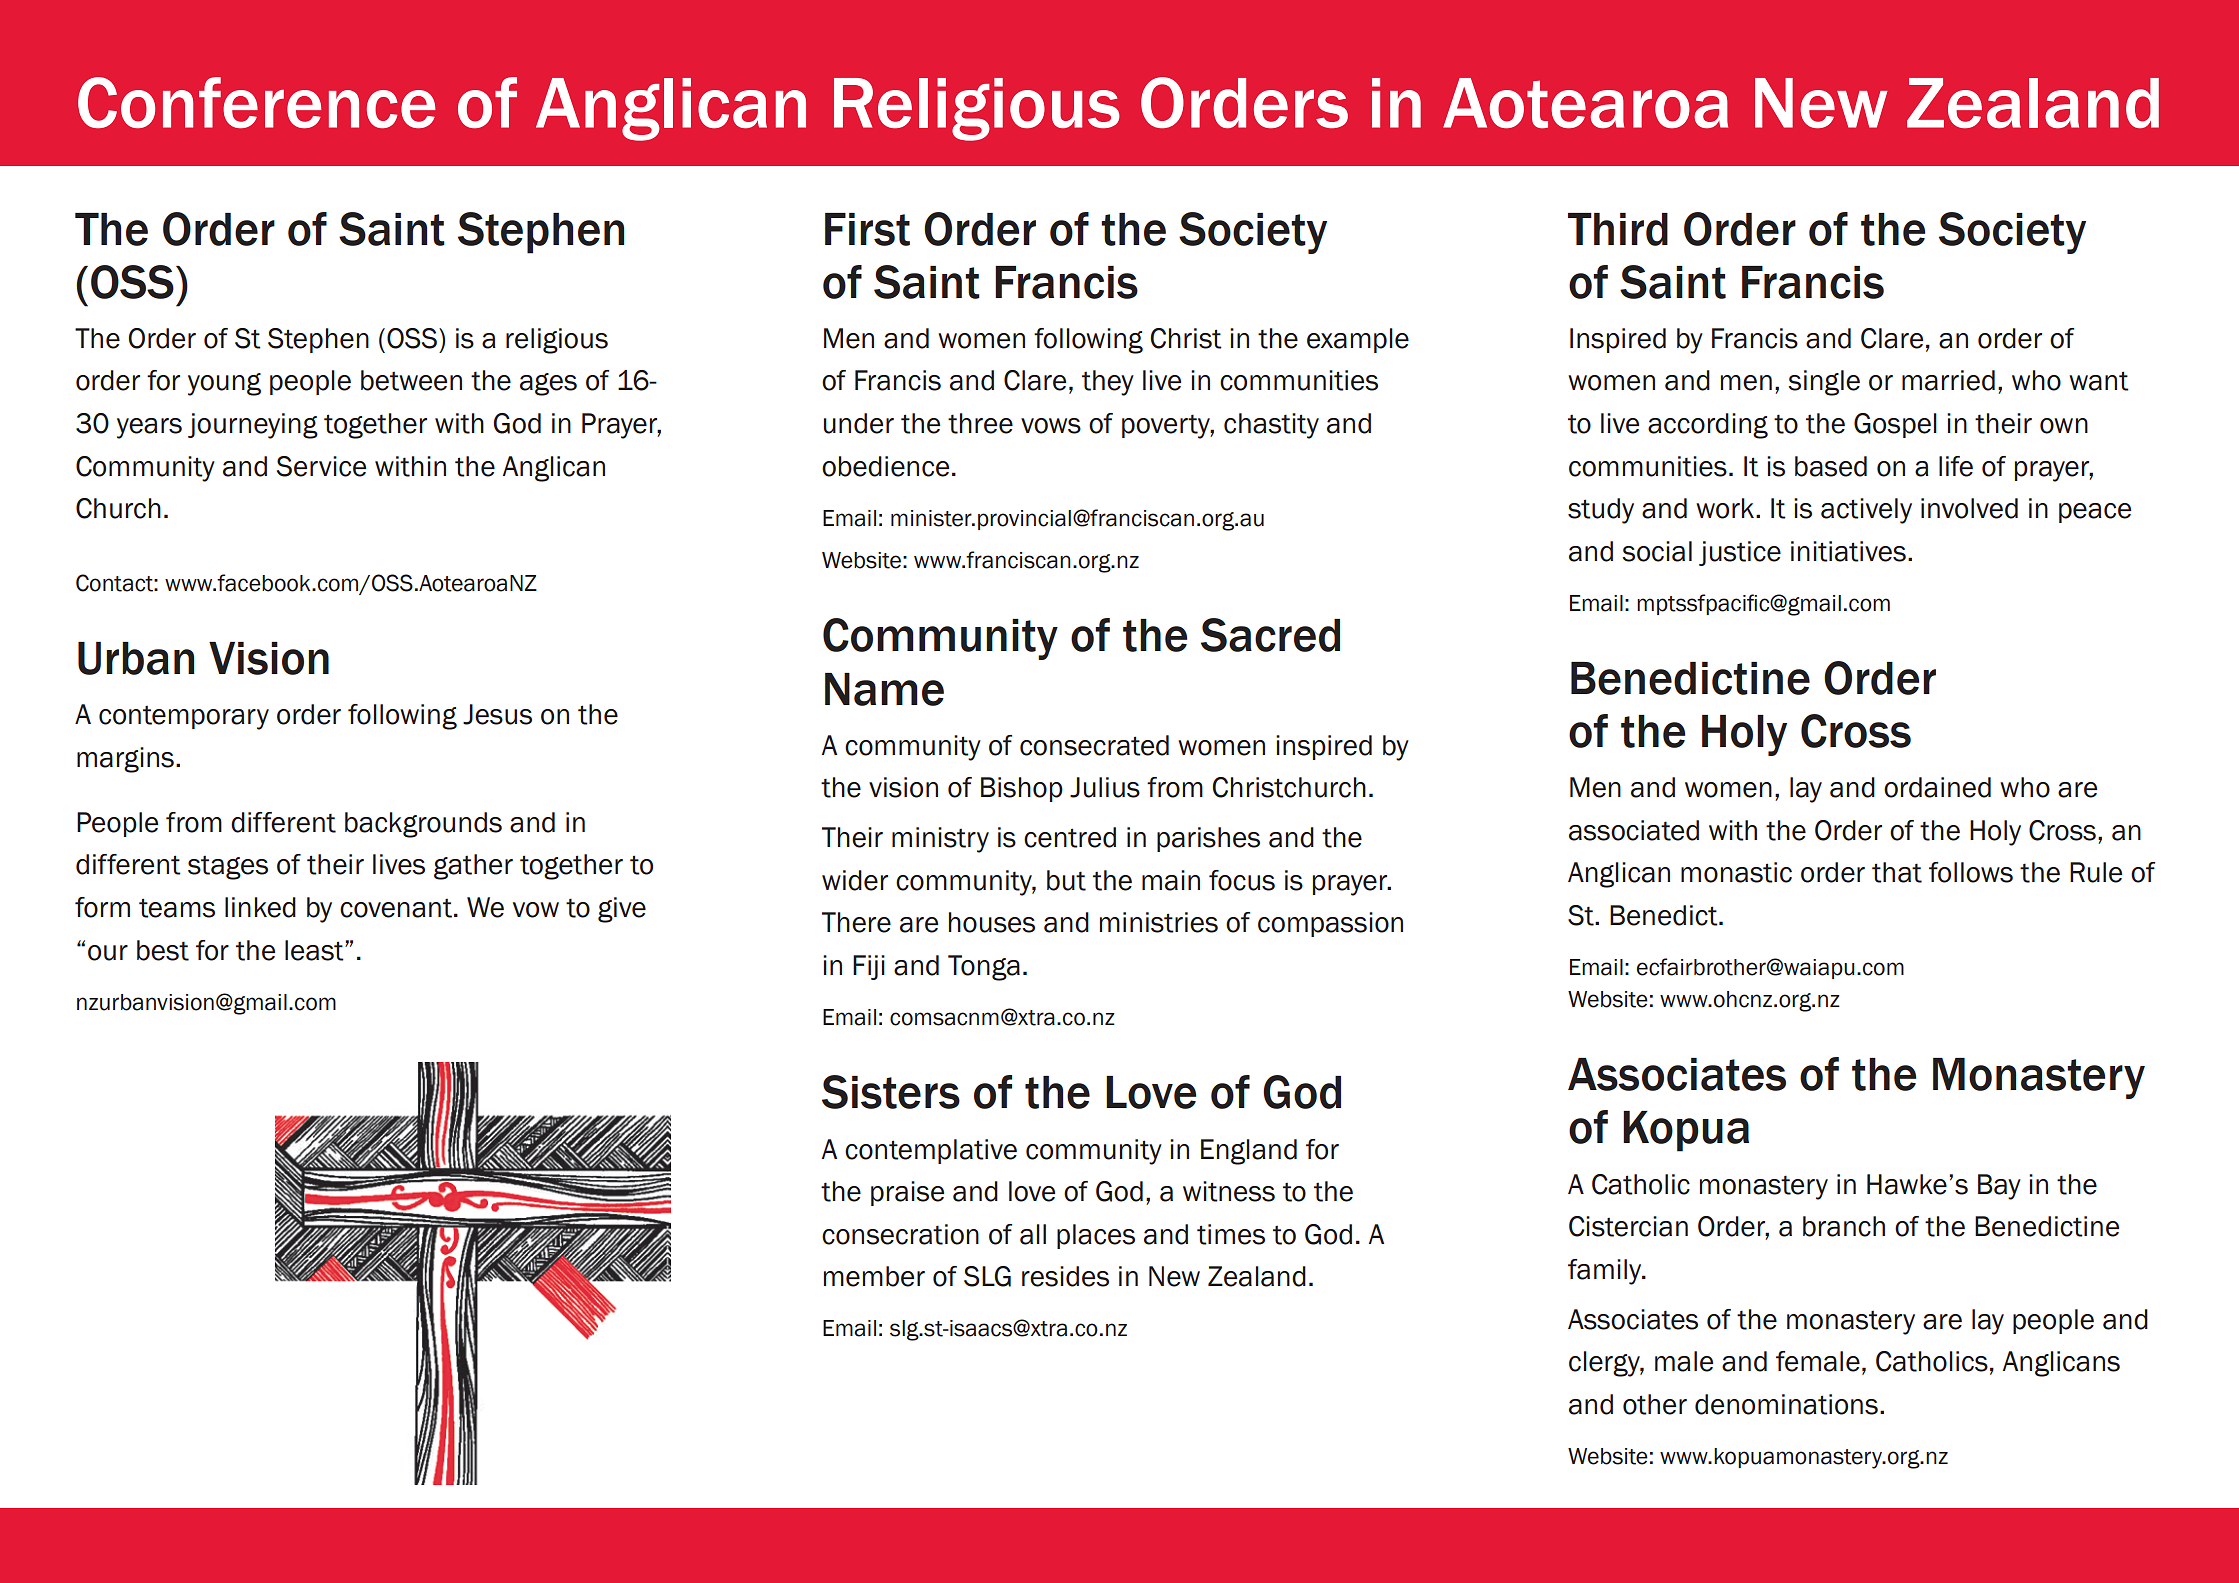 The width and height of the page is (2239, 1583). I want to click on Conference, so click(257, 102).
